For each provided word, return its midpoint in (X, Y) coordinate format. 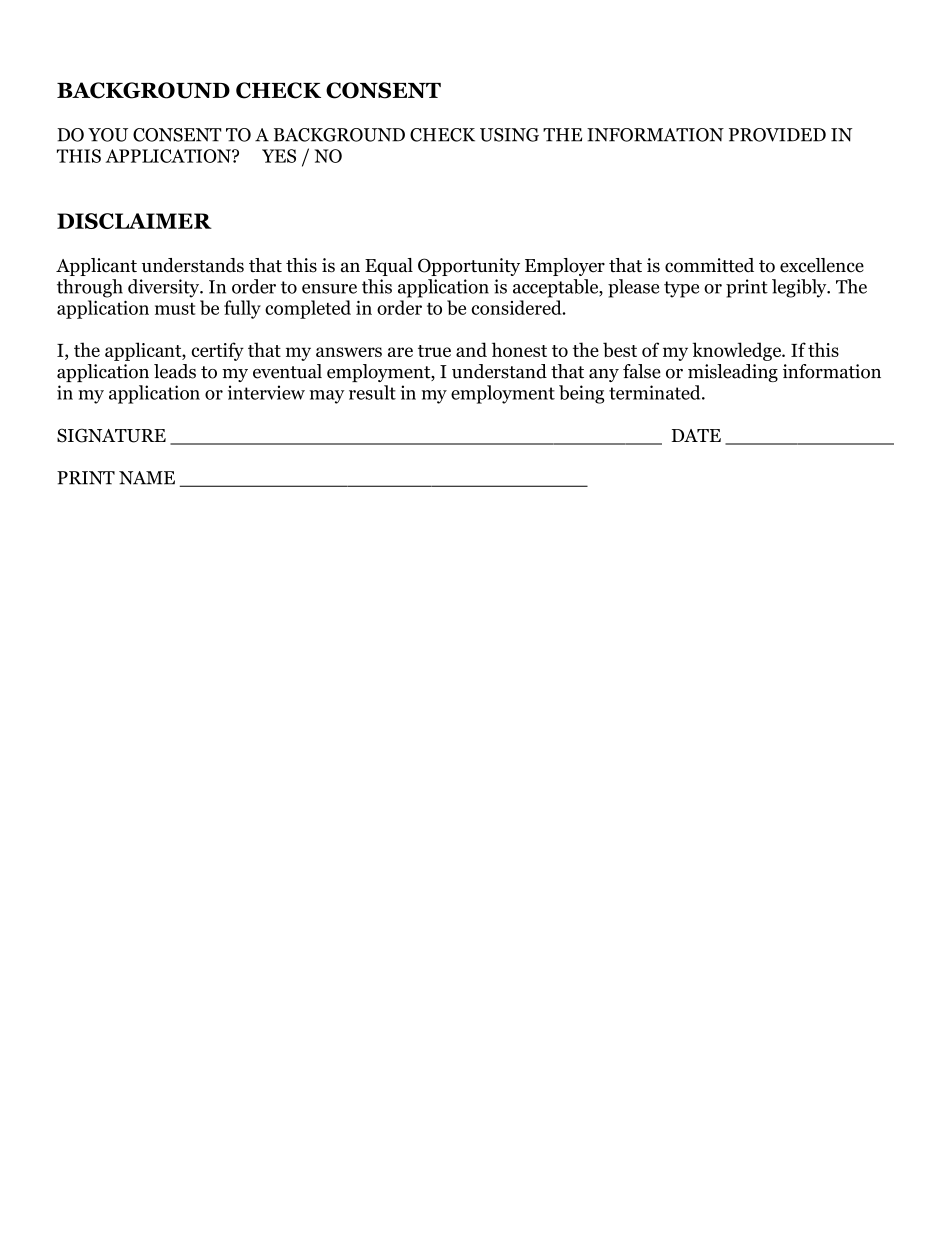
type (681, 289)
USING (509, 135)
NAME (147, 478)
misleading (733, 373)
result (372, 392)
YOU (108, 135)
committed (709, 265)
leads (175, 371)
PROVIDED (777, 135)
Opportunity (469, 267)
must (175, 309)
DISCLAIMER (134, 221)
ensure (329, 289)
